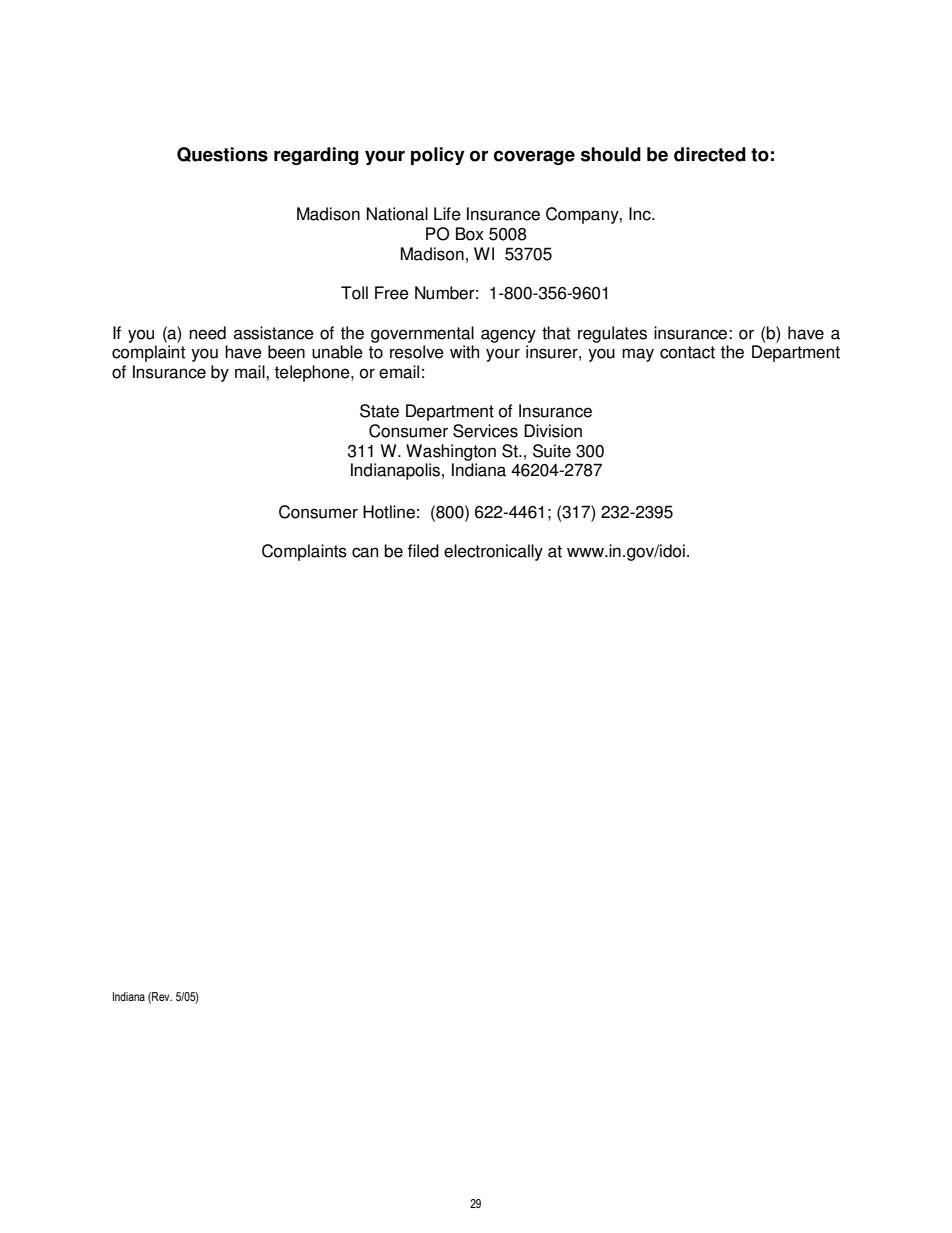  Describe the element at coordinates (286, 352) in the screenshot. I see `been` at that location.
